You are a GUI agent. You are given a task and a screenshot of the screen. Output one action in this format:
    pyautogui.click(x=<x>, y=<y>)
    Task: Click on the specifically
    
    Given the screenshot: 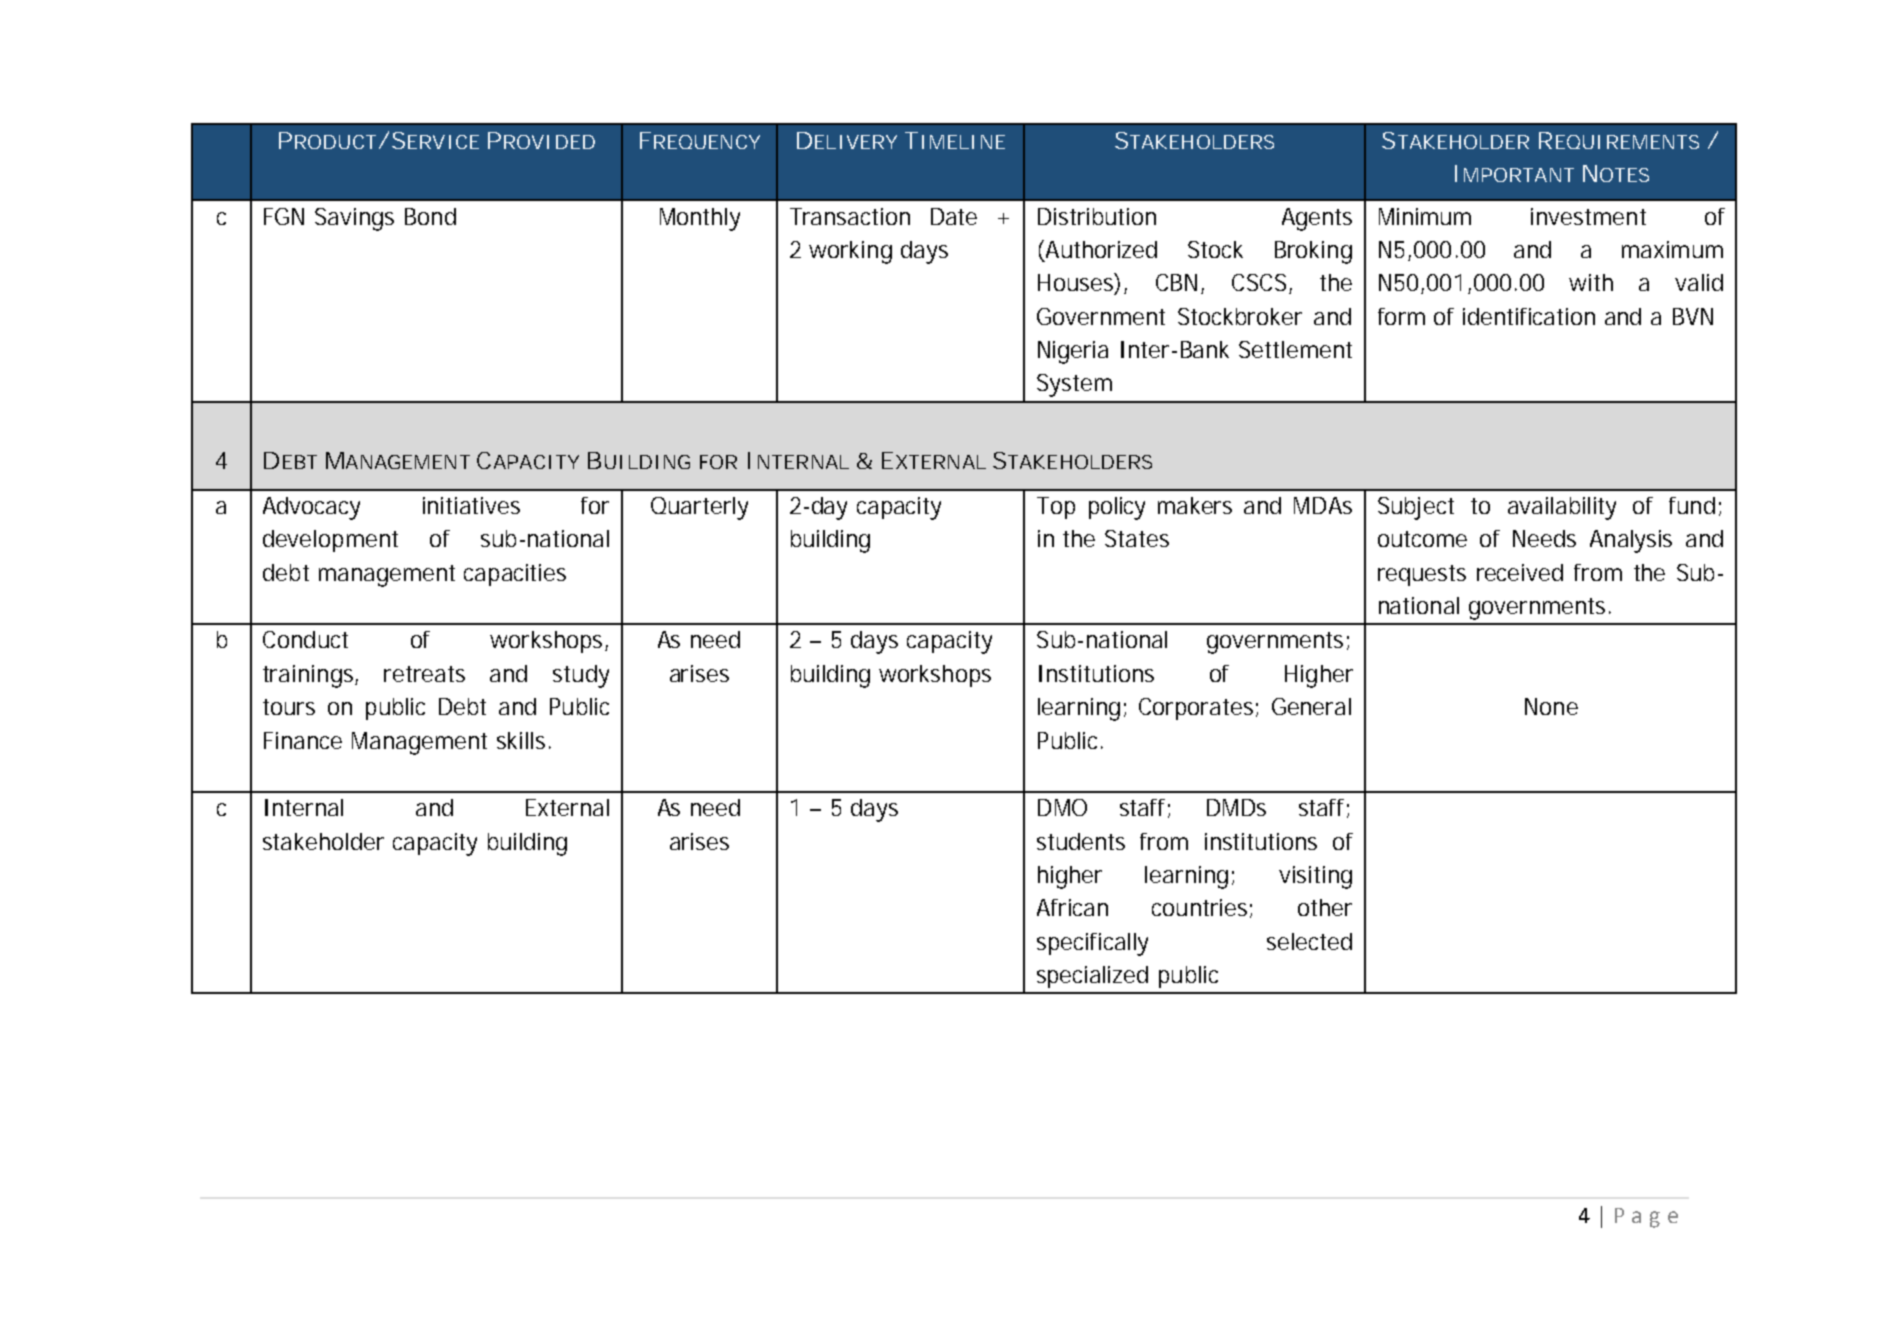 What is the action you would take?
    pyautogui.click(x=1092, y=944)
